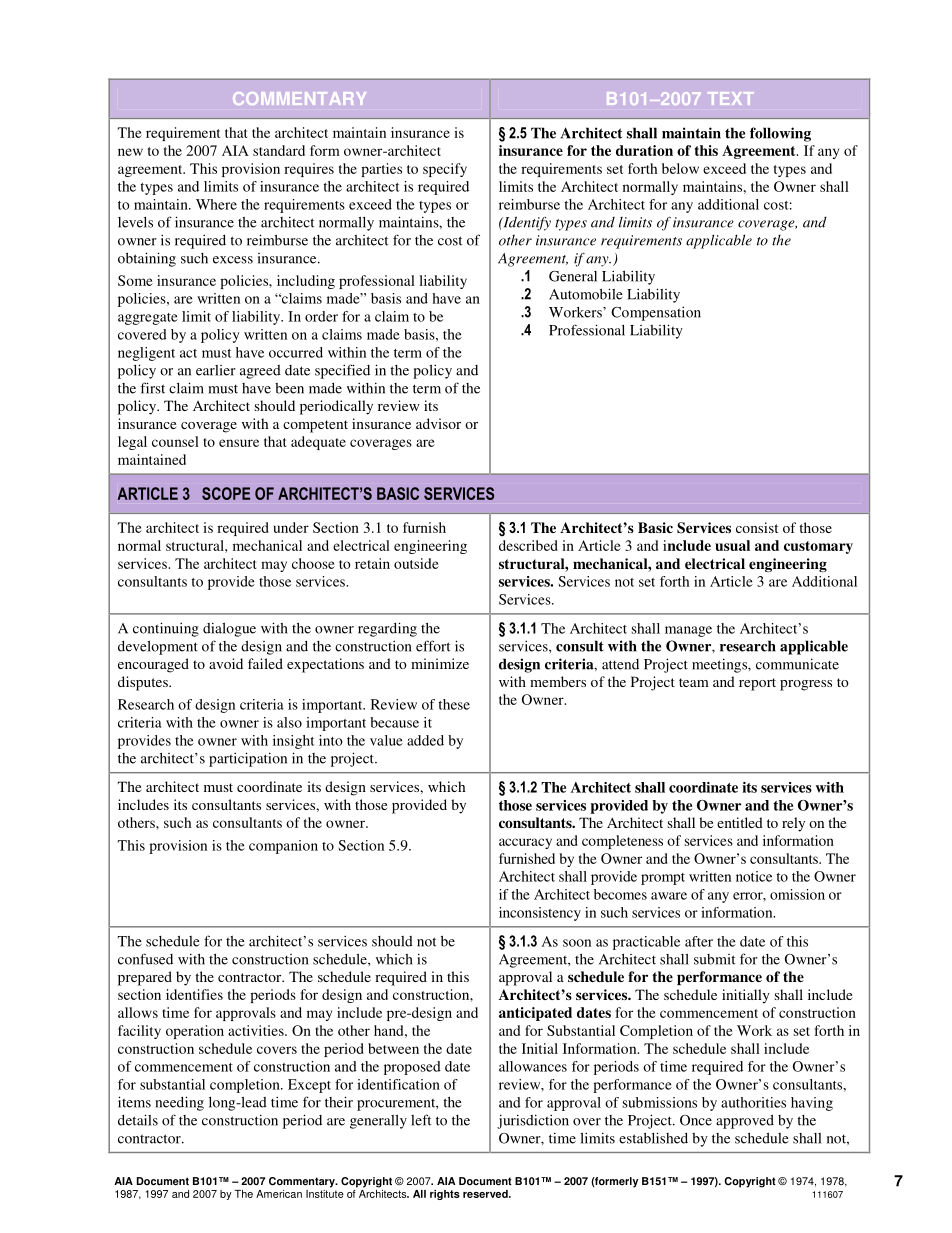 This document has height=1233, width=952. I want to click on approved, so click(745, 1122).
